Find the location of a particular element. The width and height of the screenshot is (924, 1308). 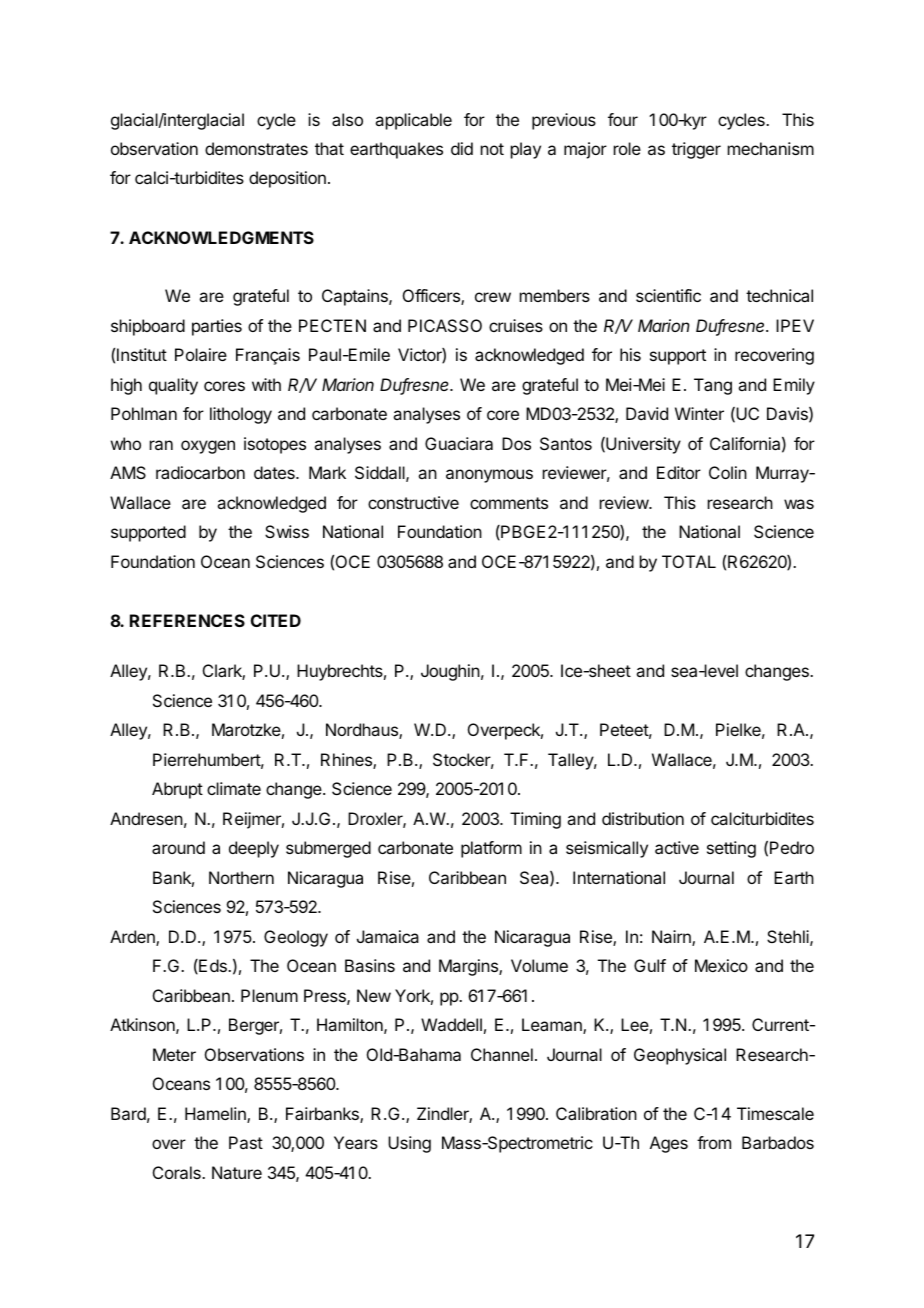

Using is located at coordinates (409, 1144).
